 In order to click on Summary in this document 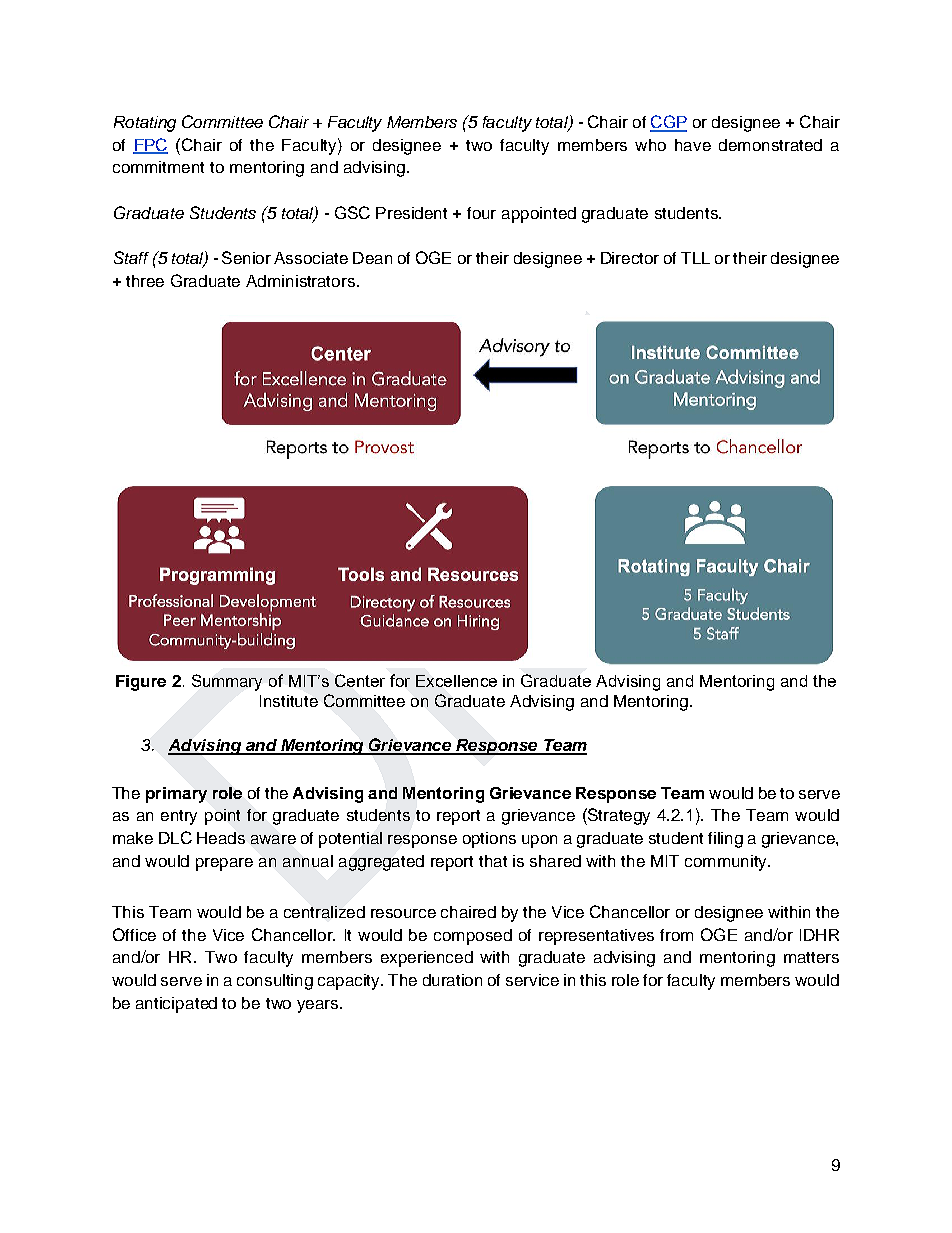, I will do `click(227, 682)`.
